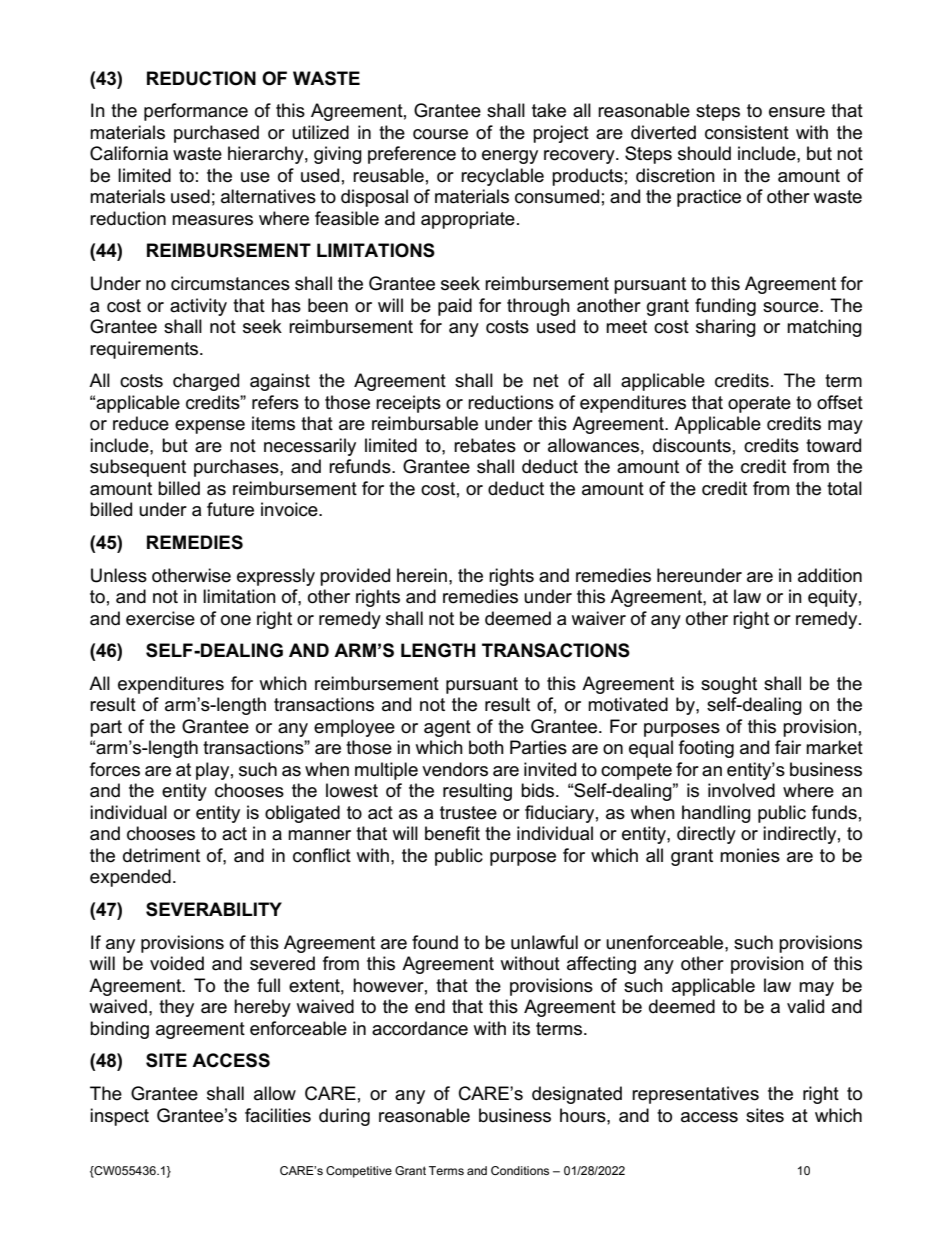  Describe the element at coordinates (216, 134) in the page. I see `purchased` at that location.
